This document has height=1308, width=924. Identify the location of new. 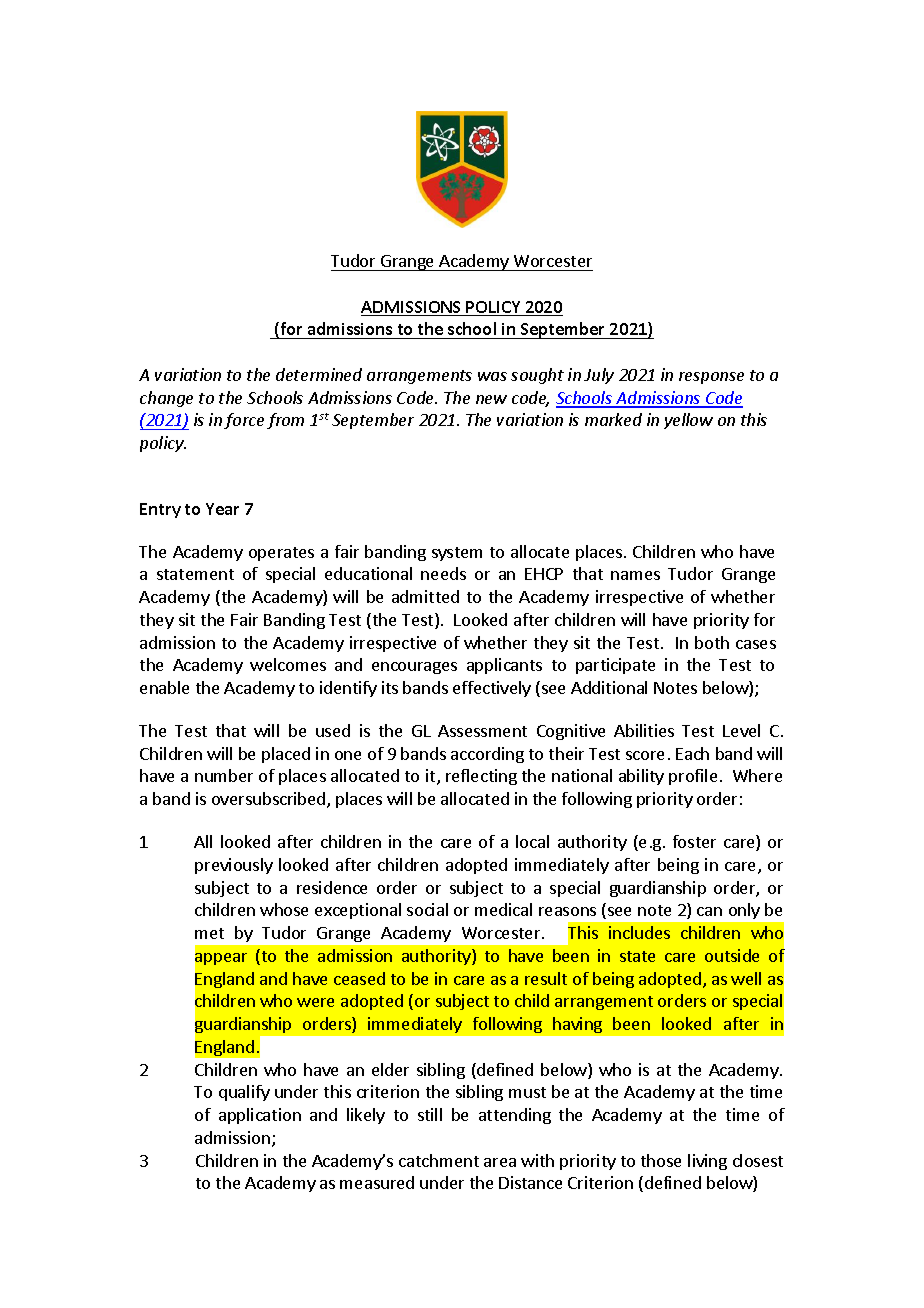
(491, 399).
